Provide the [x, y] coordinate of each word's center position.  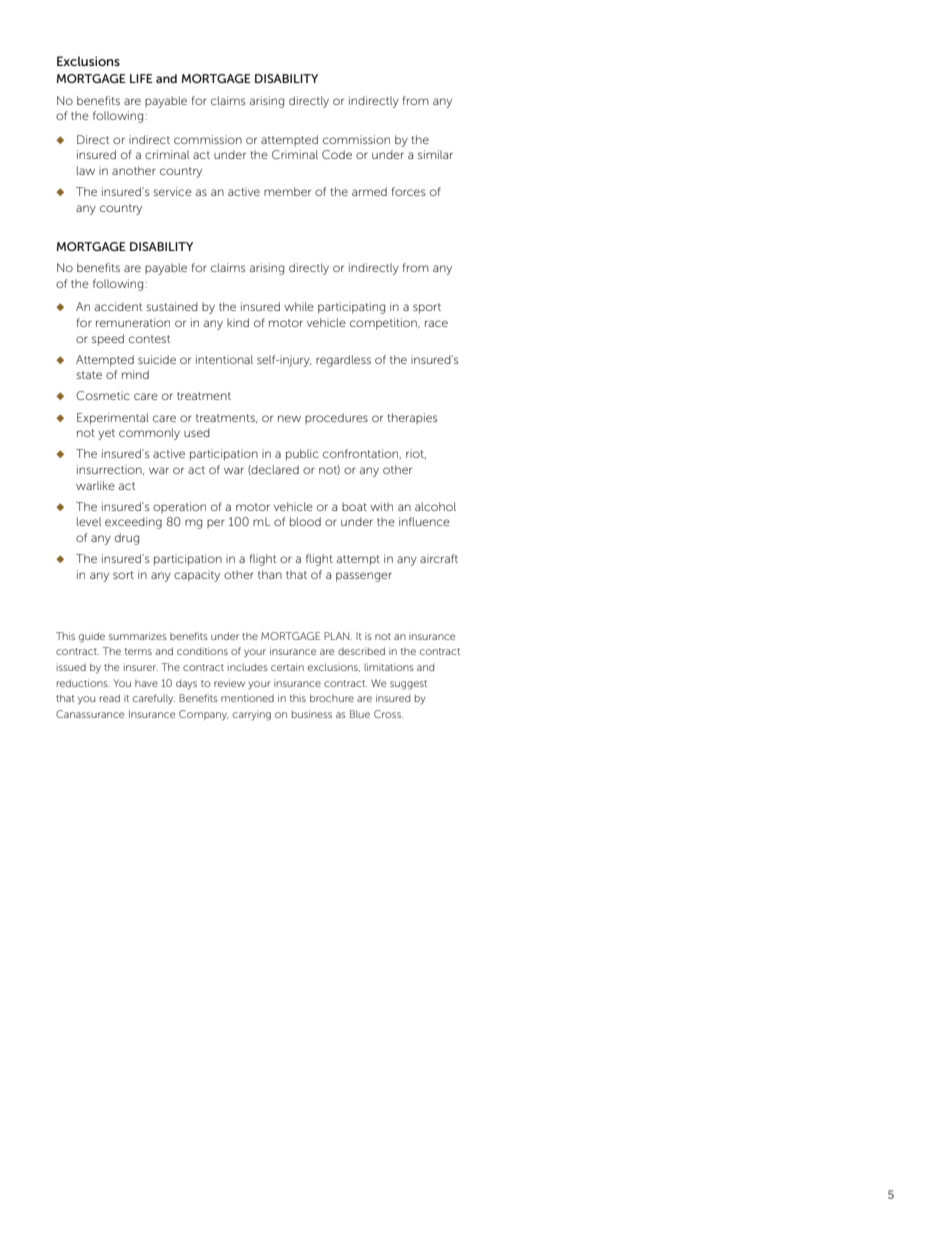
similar [435, 154]
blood [305, 521]
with [381, 506]
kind [238, 322]
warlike [95, 485]
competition [384, 324]
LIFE [141, 78]
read [110, 698]
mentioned [247, 698]
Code [337, 154]
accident [118, 306]
